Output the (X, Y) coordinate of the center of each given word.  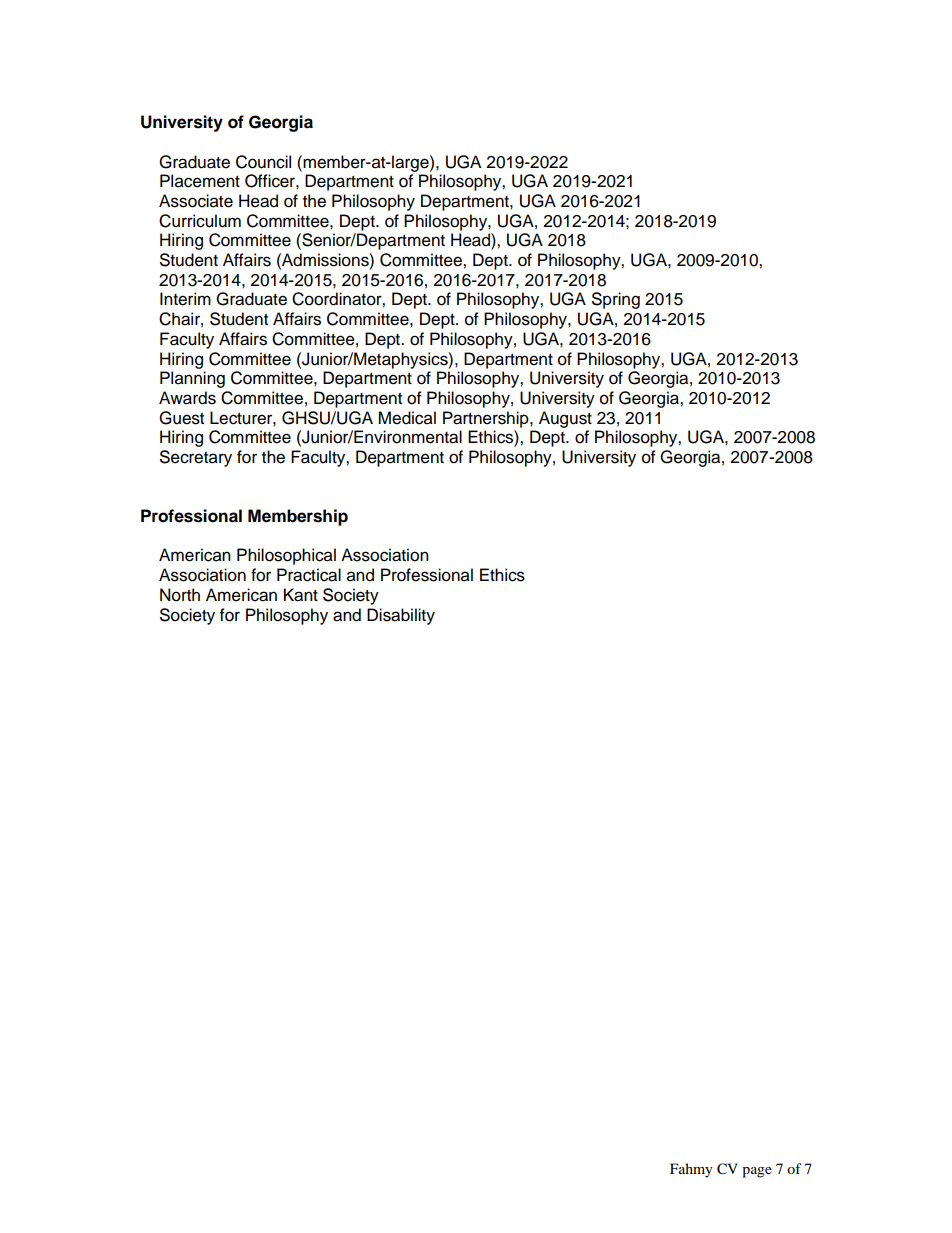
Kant (301, 595)
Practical (309, 575)
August (565, 419)
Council (263, 162)
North (180, 595)
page (757, 1172)
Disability (401, 616)
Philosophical (286, 556)
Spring (616, 300)
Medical (407, 418)
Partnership (487, 419)
